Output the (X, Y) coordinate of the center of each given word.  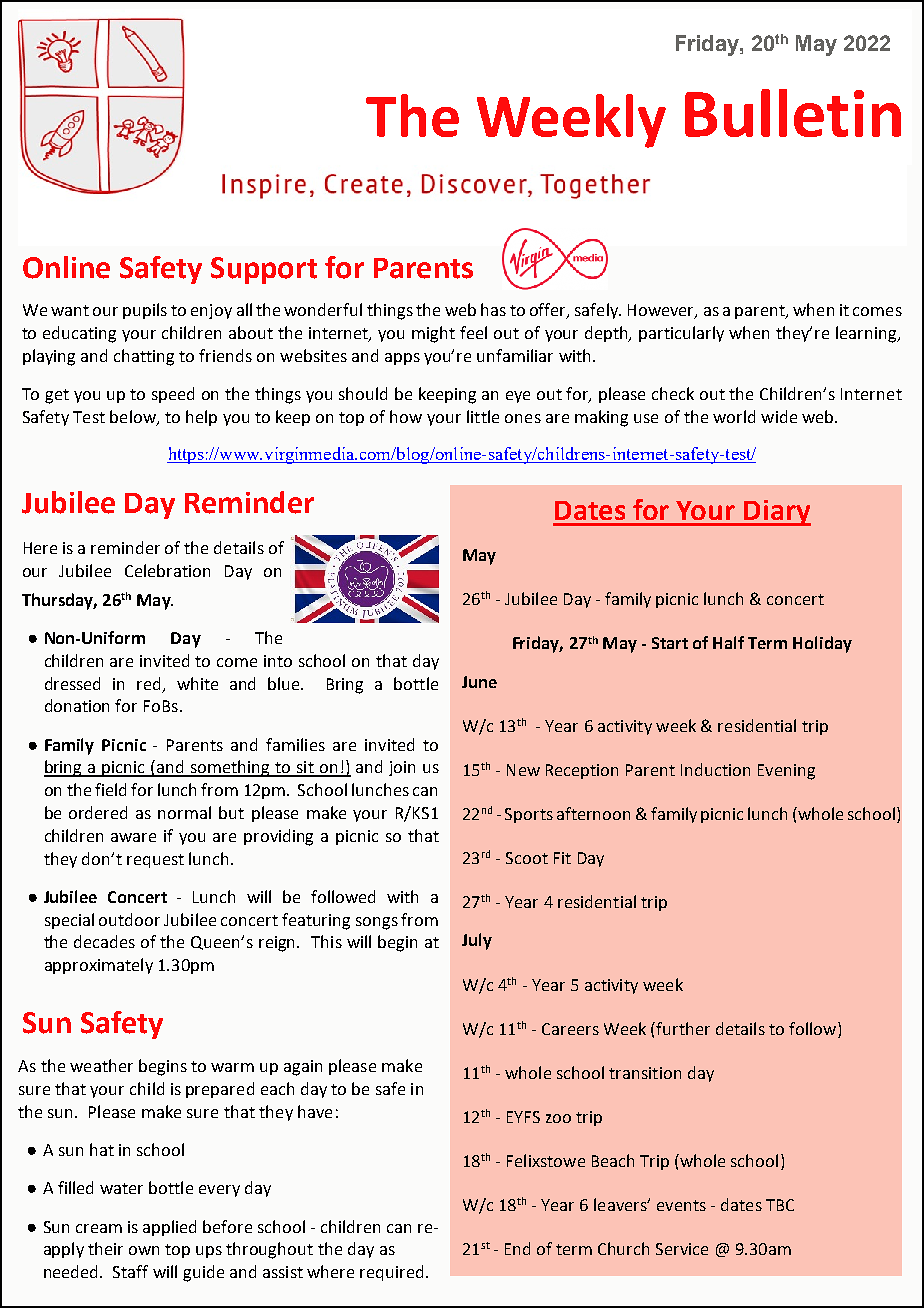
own (144, 1250)
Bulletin (793, 113)
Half (728, 642)
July (477, 941)
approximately (99, 966)
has (493, 309)
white (197, 683)
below (134, 418)
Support (264, 270)
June (479, 682)
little (483, 416)
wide (779, 416)
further (683, 1028)
